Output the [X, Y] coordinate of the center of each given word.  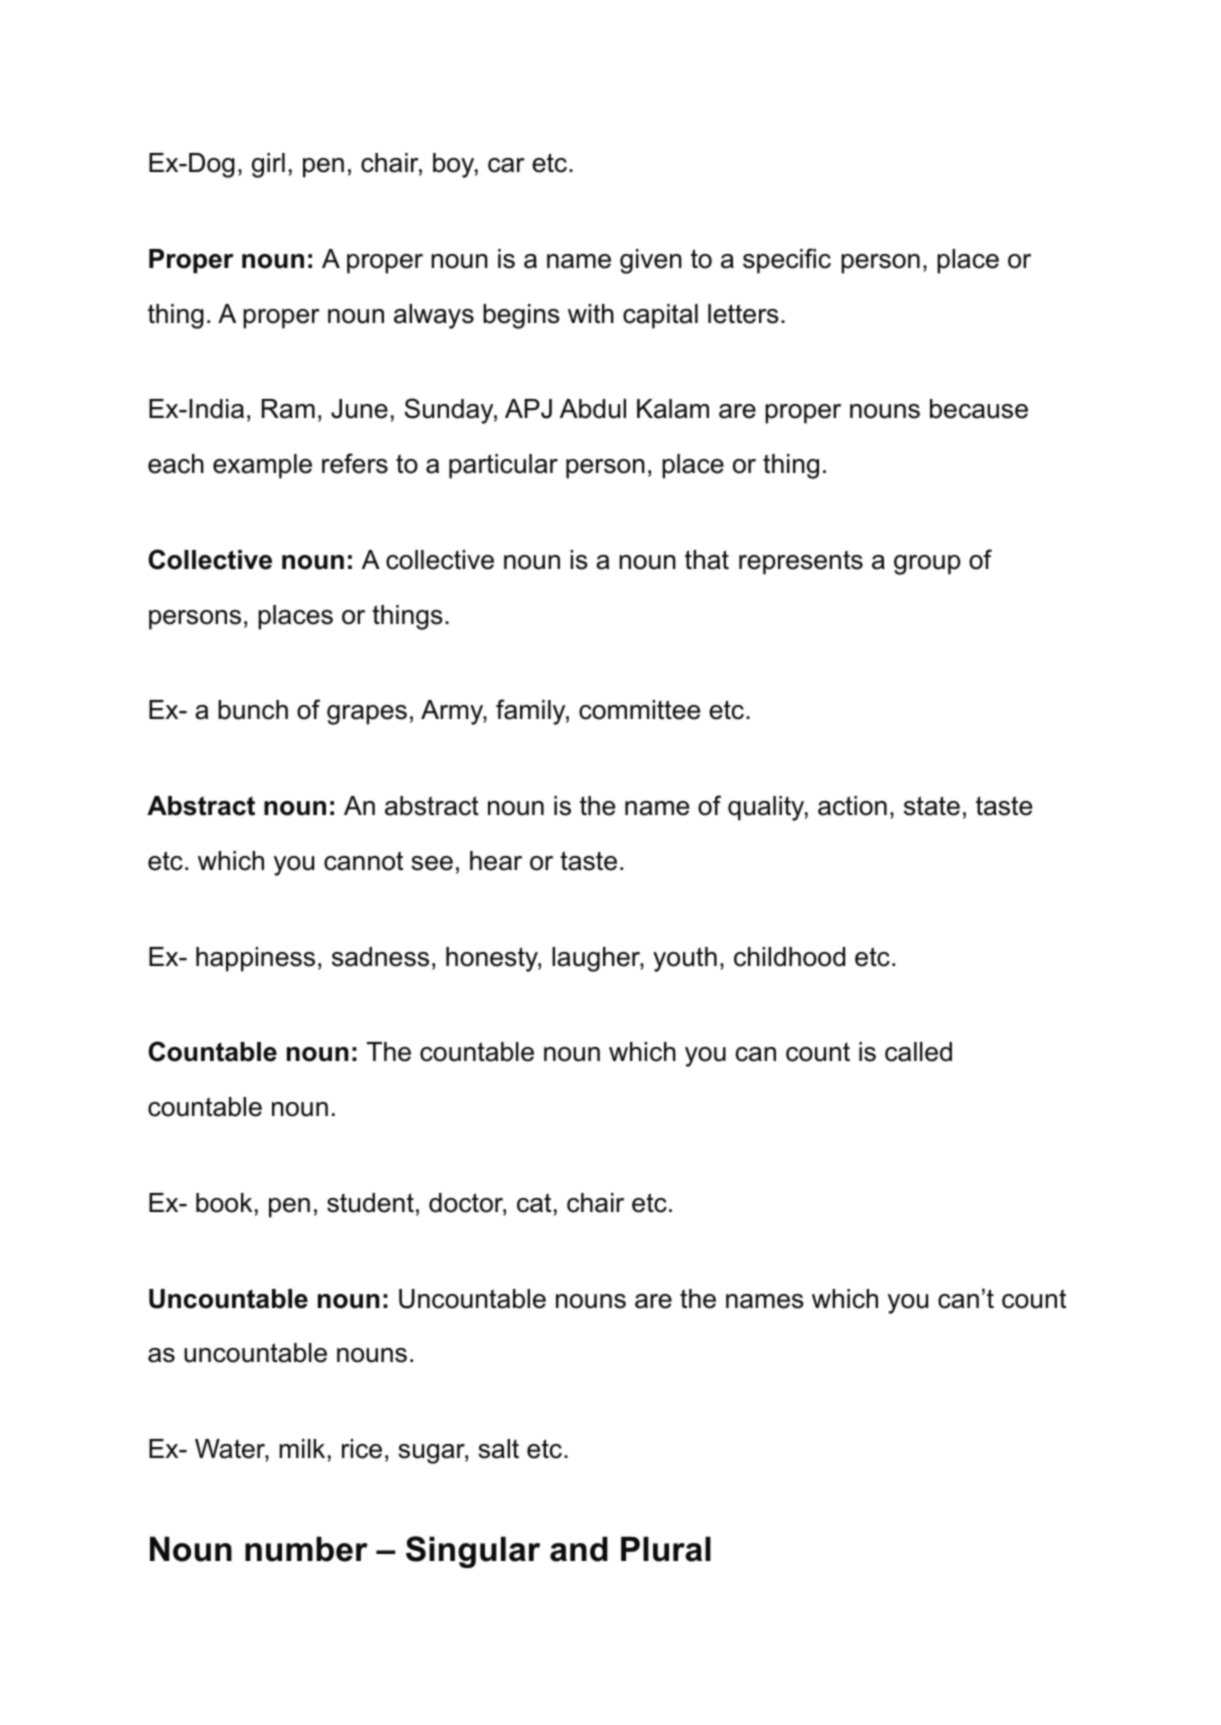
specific [787, 261]
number [306, 1549]
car [506, 165]
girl [268, 165]
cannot [363, 861]
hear [496, 861]
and [579, 1549]
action [852, 806]
